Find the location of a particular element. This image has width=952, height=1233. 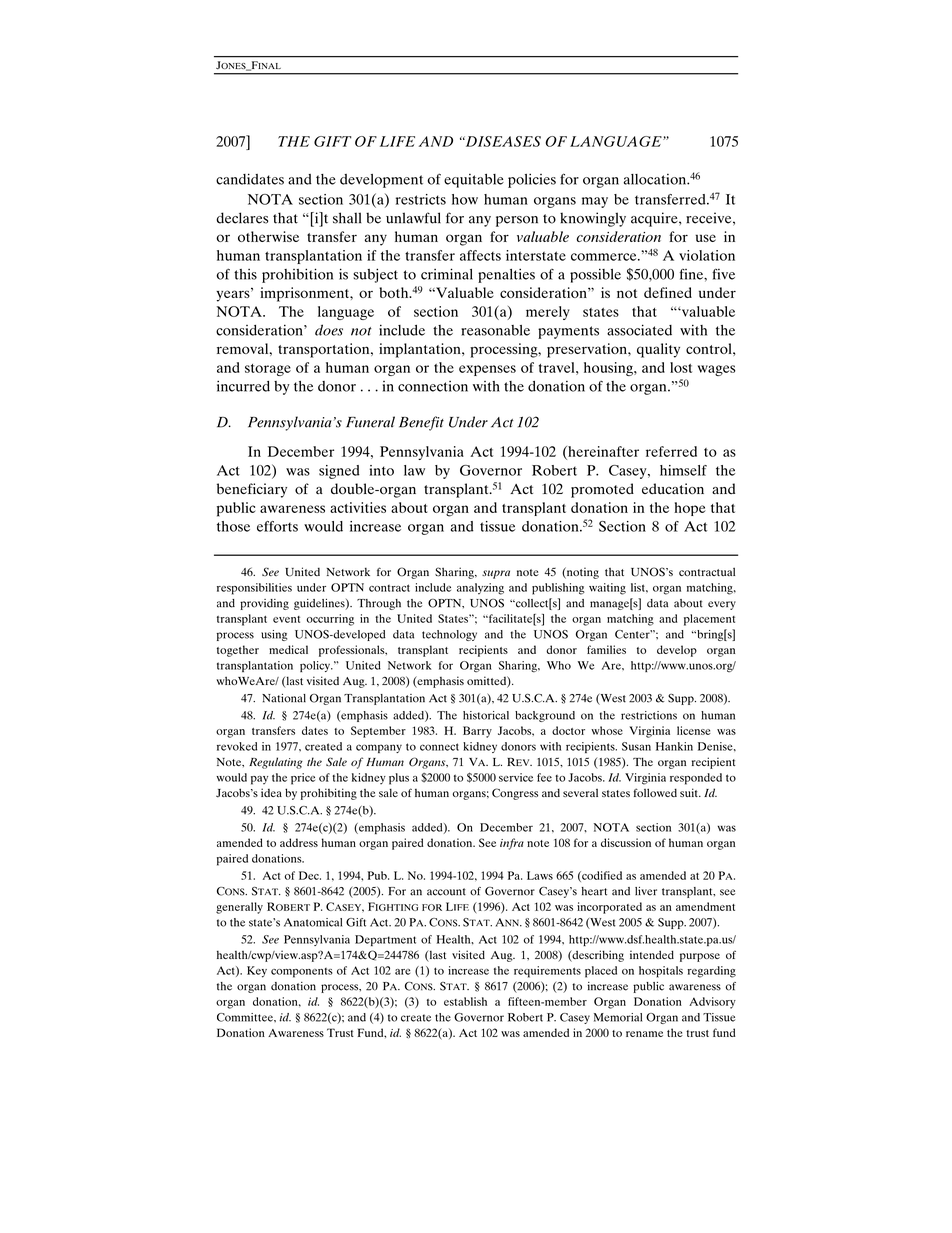

otherwise is located at coordinates (268, 236).
